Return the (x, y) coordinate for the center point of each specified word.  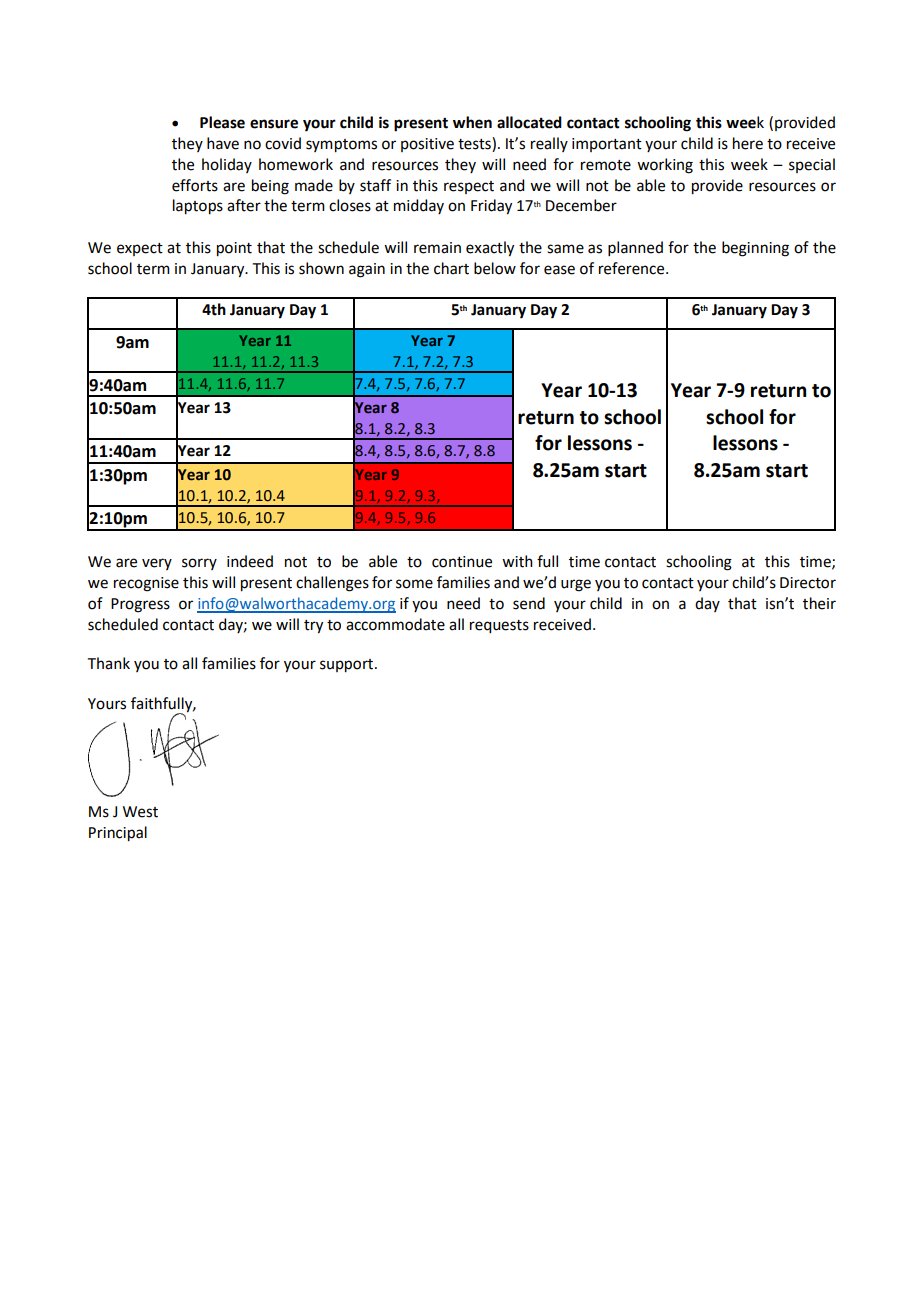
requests (499, 627)
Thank (109, 663)
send (529, 603)
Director (808, 583)
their (819, 603)
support (348, 666)
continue (462, 562)
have (223, 143)
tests (475, 144)
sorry (199, 564)
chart (451, 268)
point (234, 249)
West (140, 812)
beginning (755, 249)
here (748, 143)
